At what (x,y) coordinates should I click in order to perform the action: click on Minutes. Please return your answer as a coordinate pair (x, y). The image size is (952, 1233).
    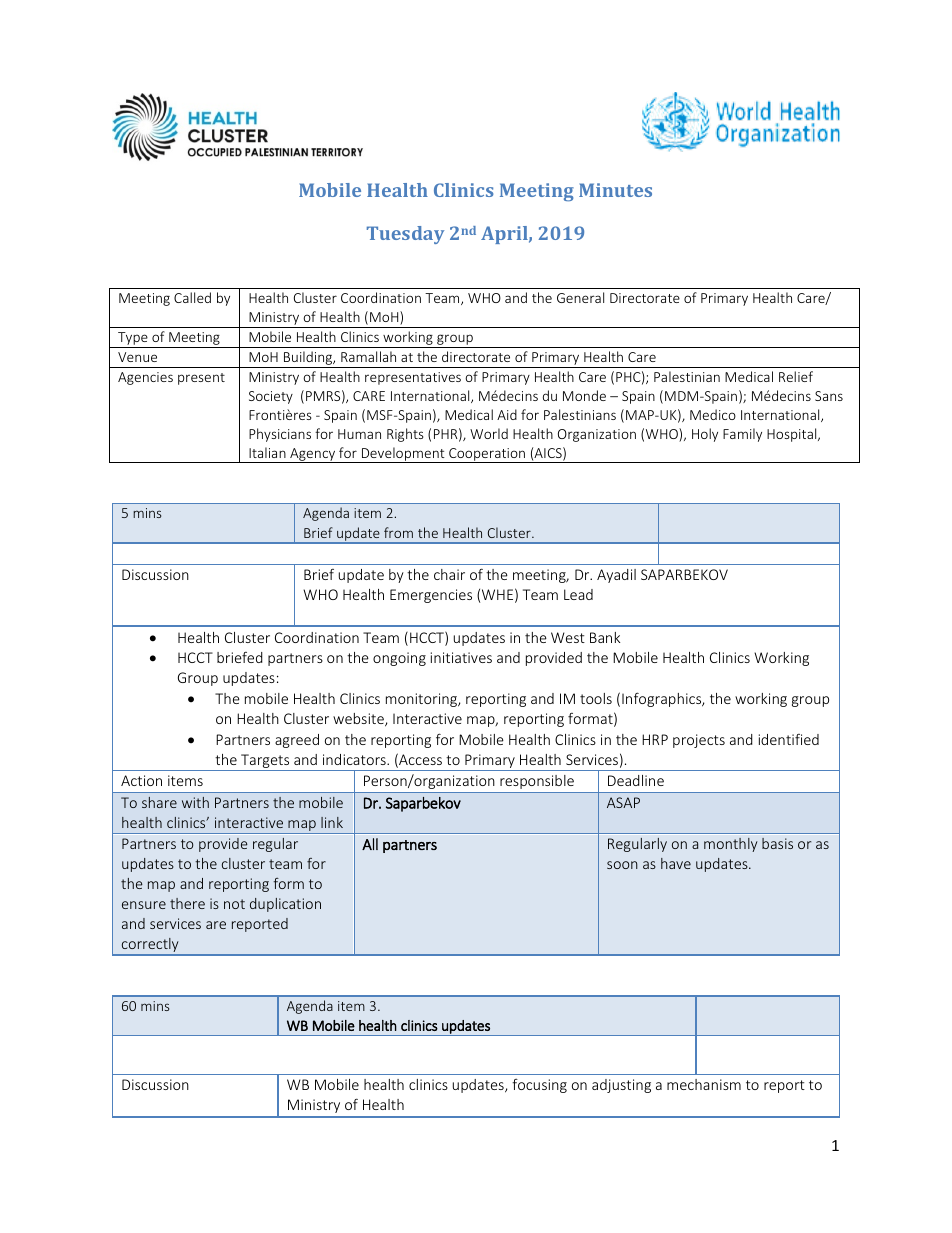
    Looking at the image, I should click on (615, 190).
